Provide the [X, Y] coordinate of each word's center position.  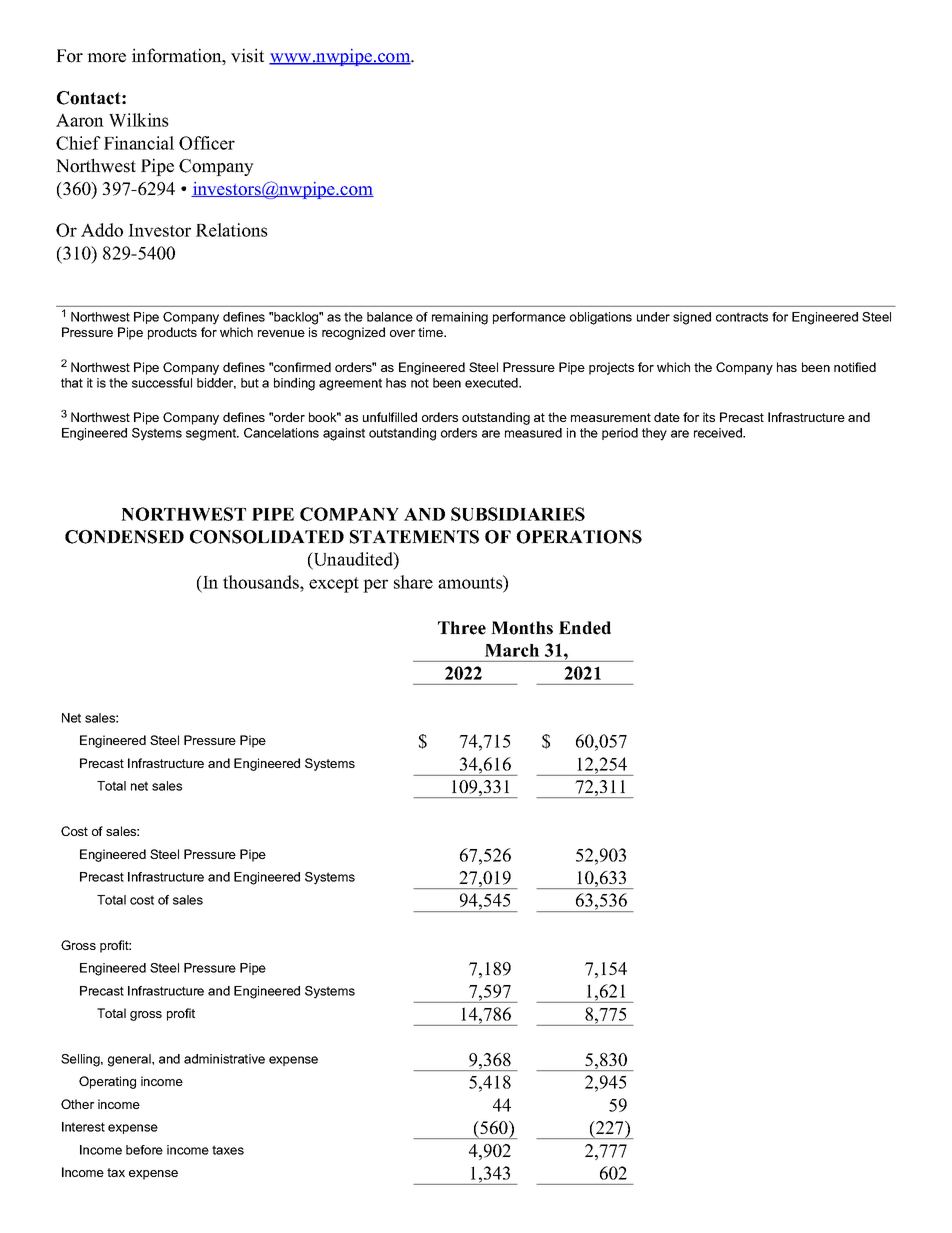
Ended [585, 628]
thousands [262, 582]
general [130, 1060]
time [431, 332]
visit [247, 55]
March [512, 650]
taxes [228, 1150]
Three [462, 628]
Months [522, 628]
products [172, 333]
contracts [742, 317]
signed [692, 318]
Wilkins [139, 120]
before [144, 1150]
